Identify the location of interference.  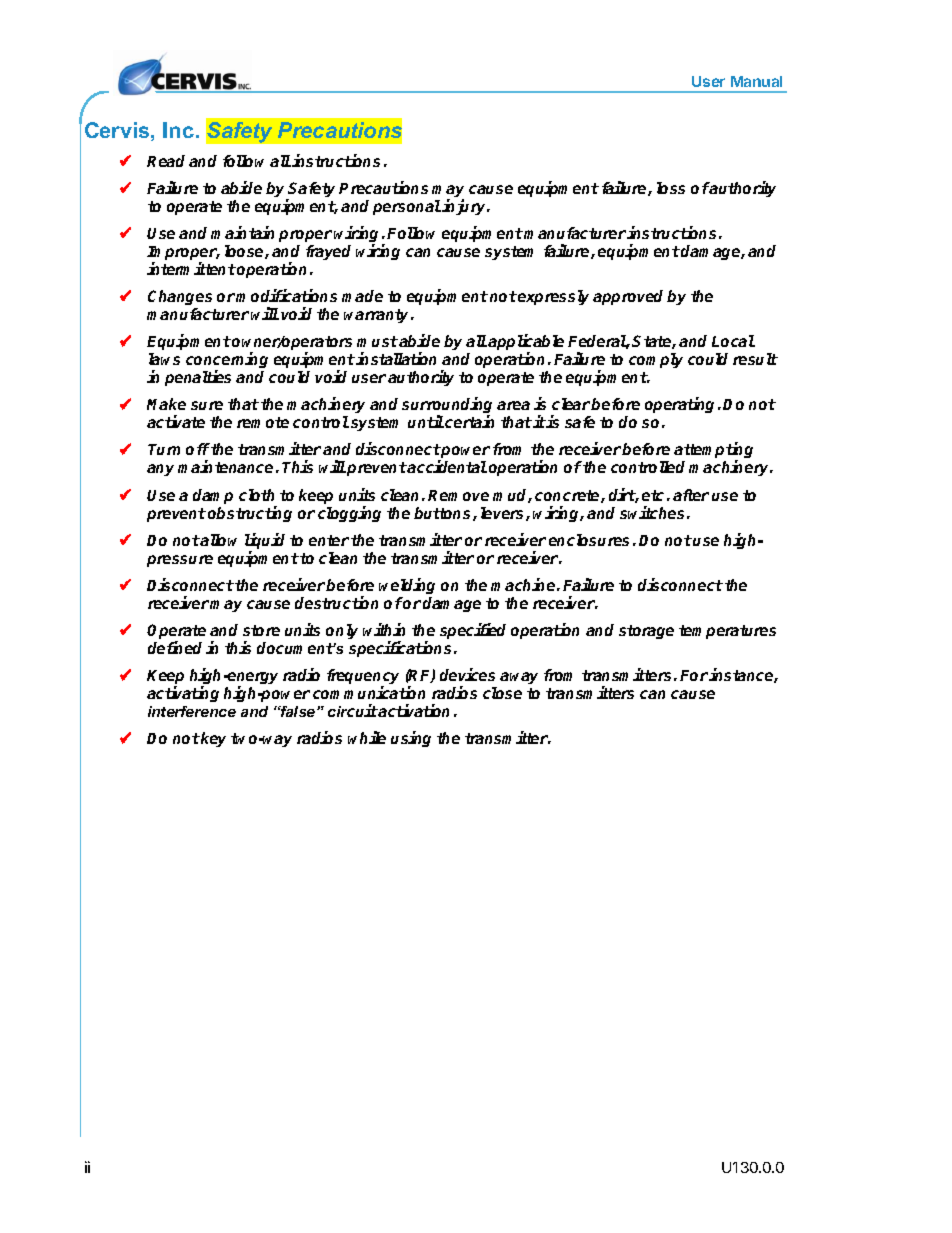
(192, 711).
